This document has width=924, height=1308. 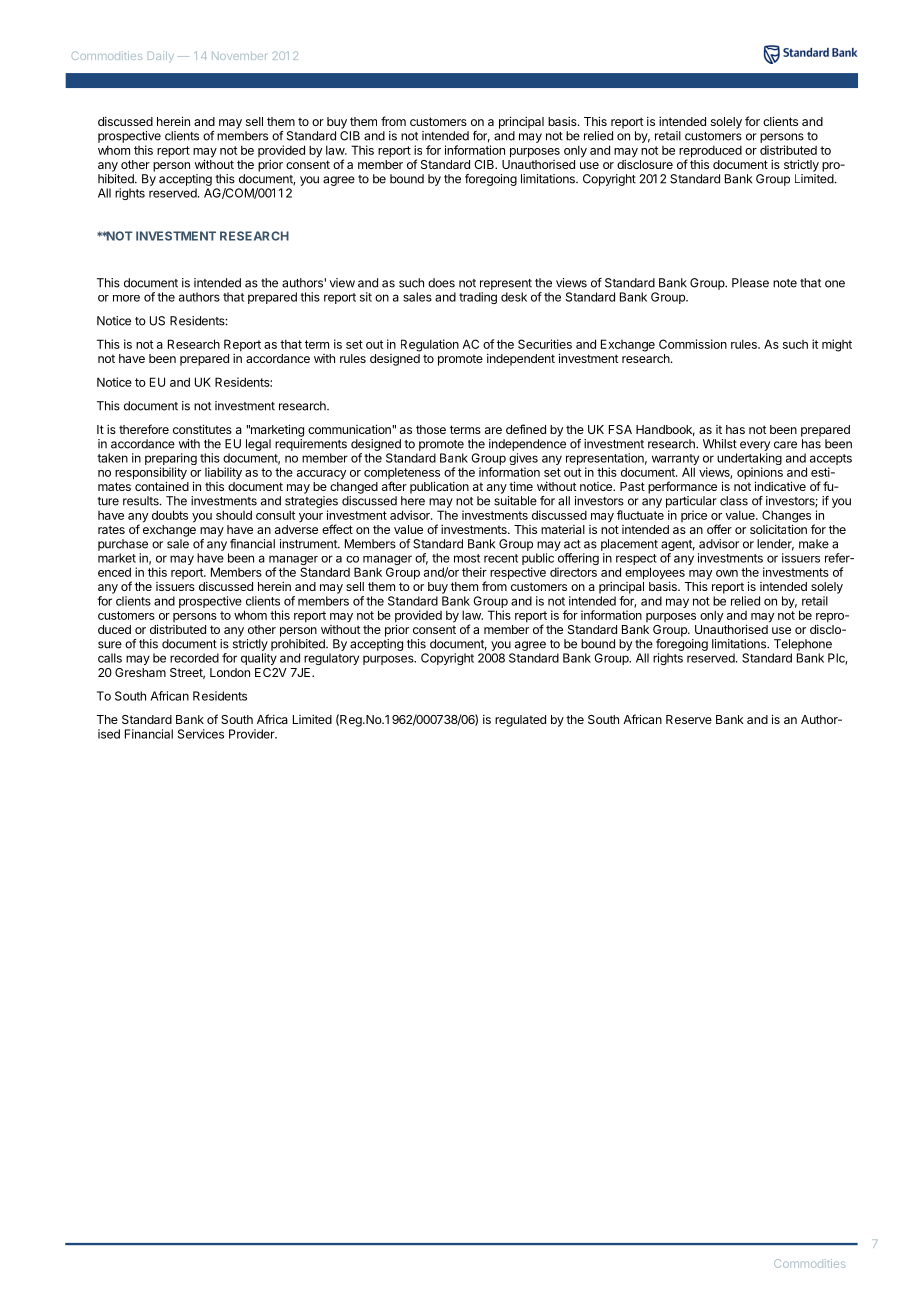 I want to click on regulated, so click(x=520, y=721).
